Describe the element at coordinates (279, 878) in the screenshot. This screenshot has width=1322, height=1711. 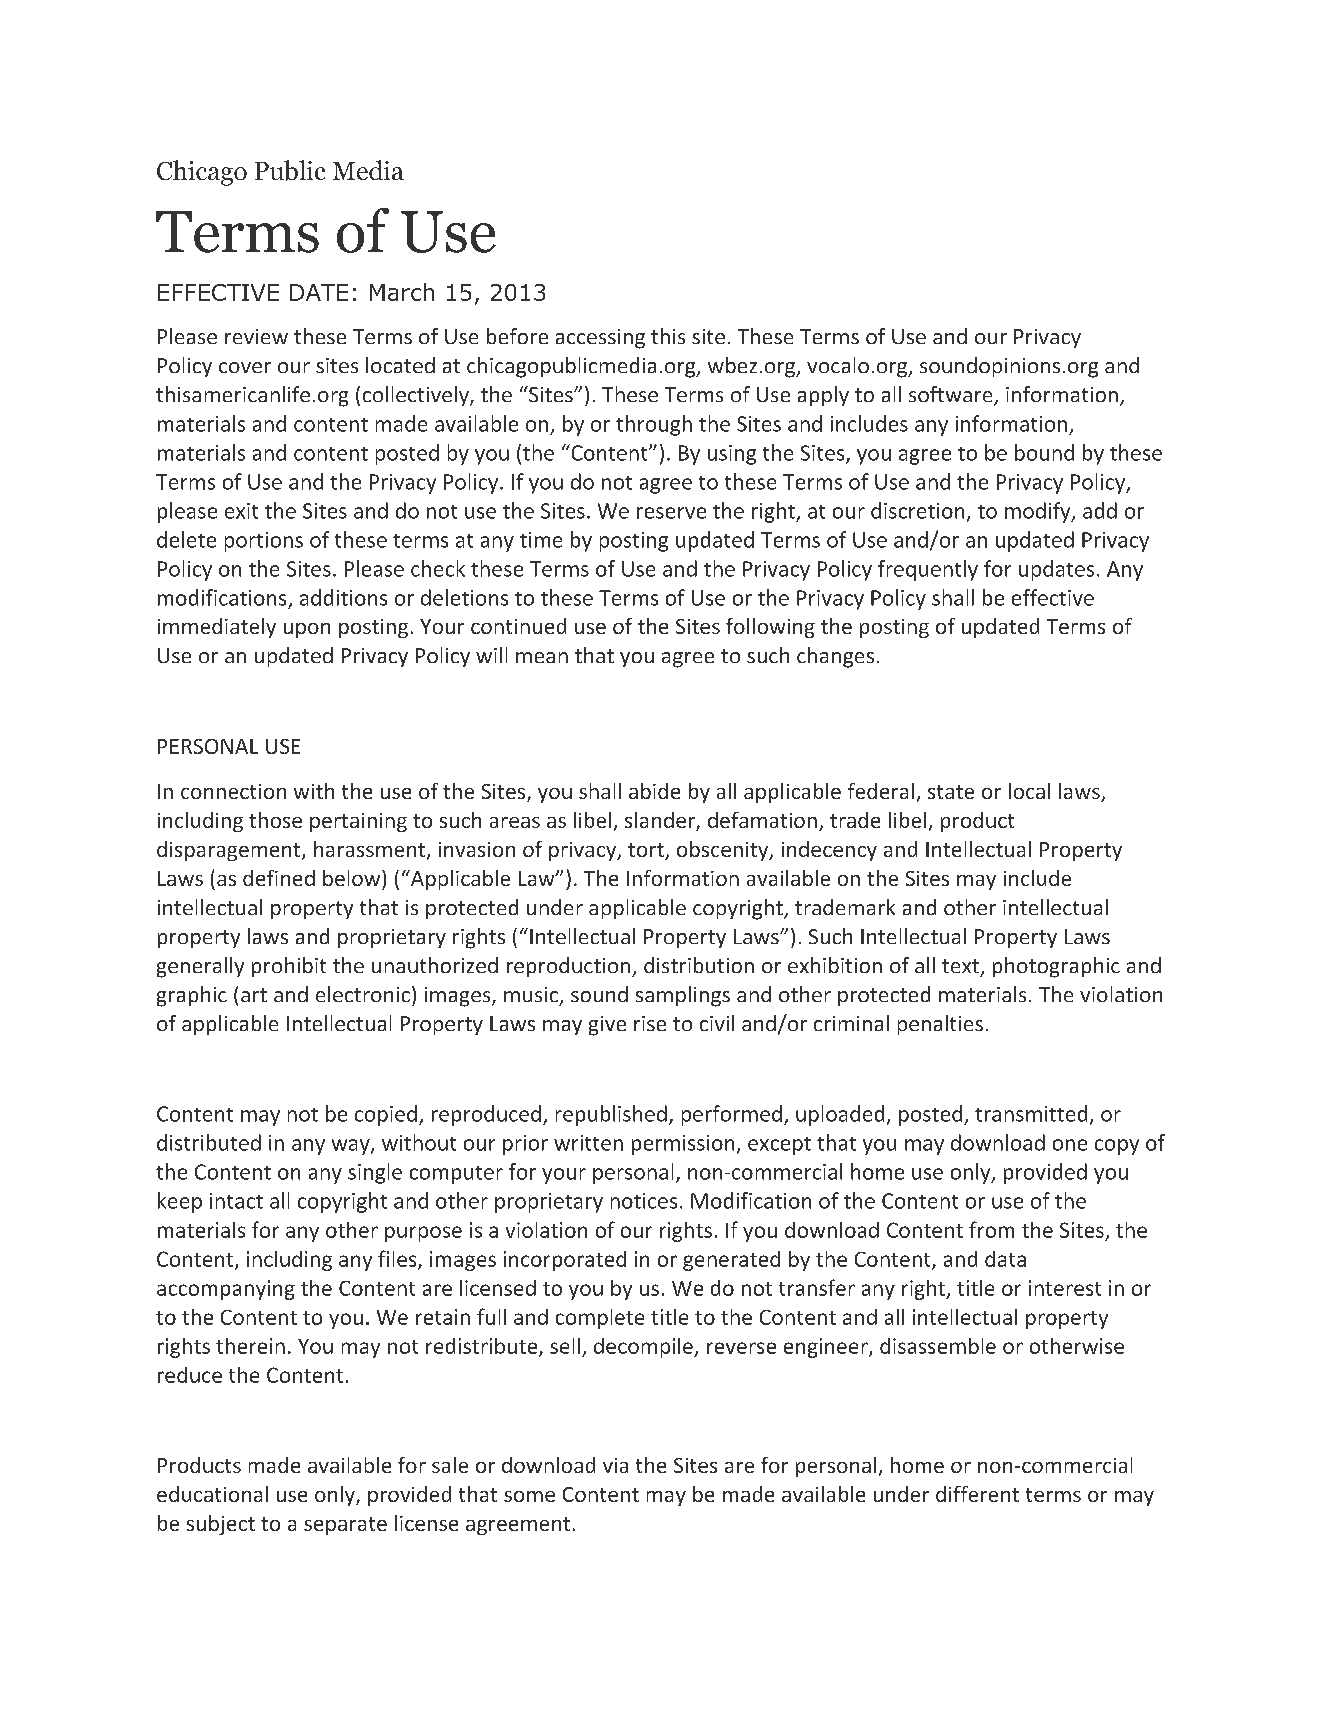
I see `defined` at that location.
